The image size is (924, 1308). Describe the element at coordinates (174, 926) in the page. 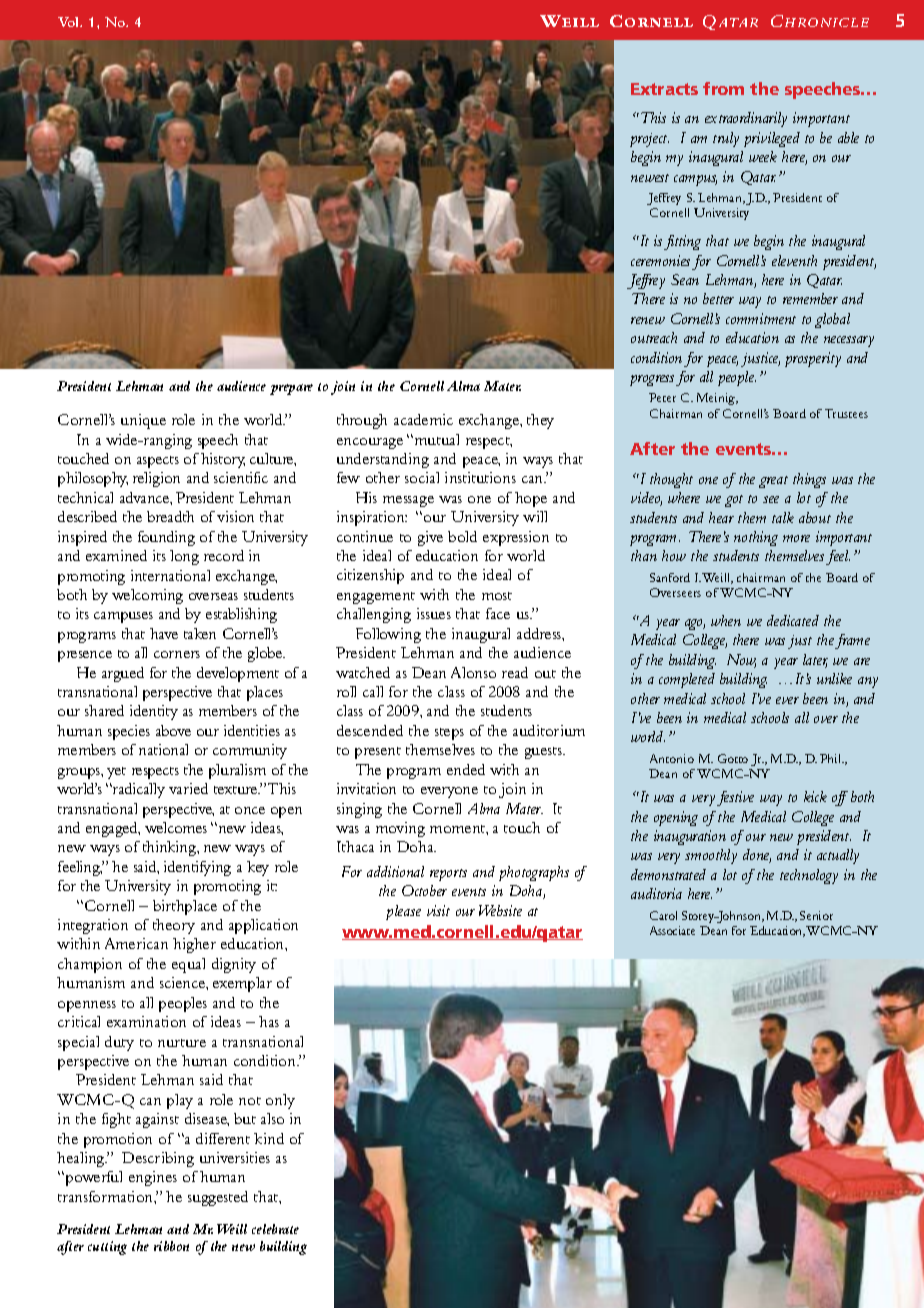

I see `theory` at that location.
